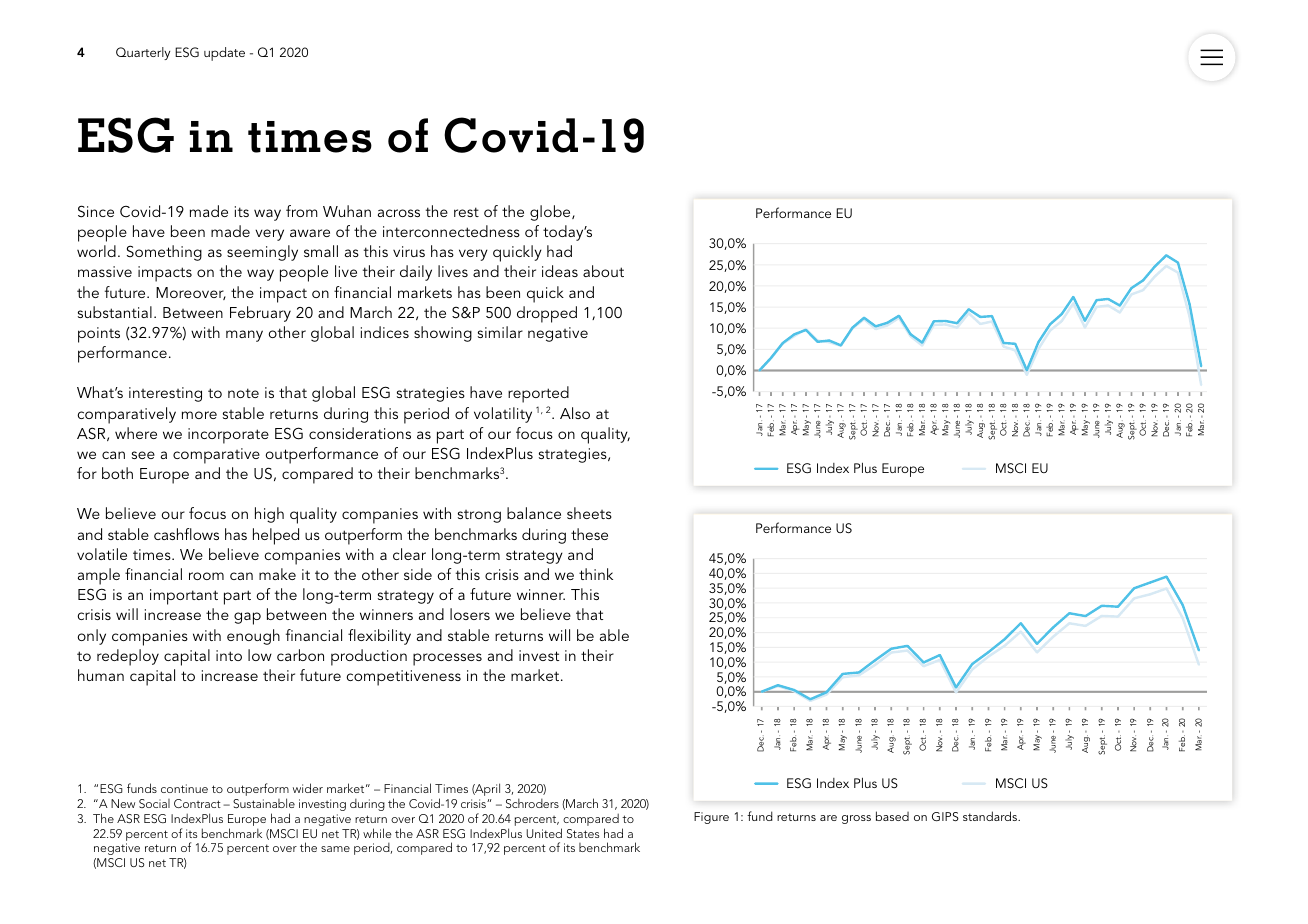 Image resolution: width=1308 pixels, height=924 pixels. What do you see at coordinates (224, 54) in the screenshot?
I see `update` at bounding box center [224, 54].
